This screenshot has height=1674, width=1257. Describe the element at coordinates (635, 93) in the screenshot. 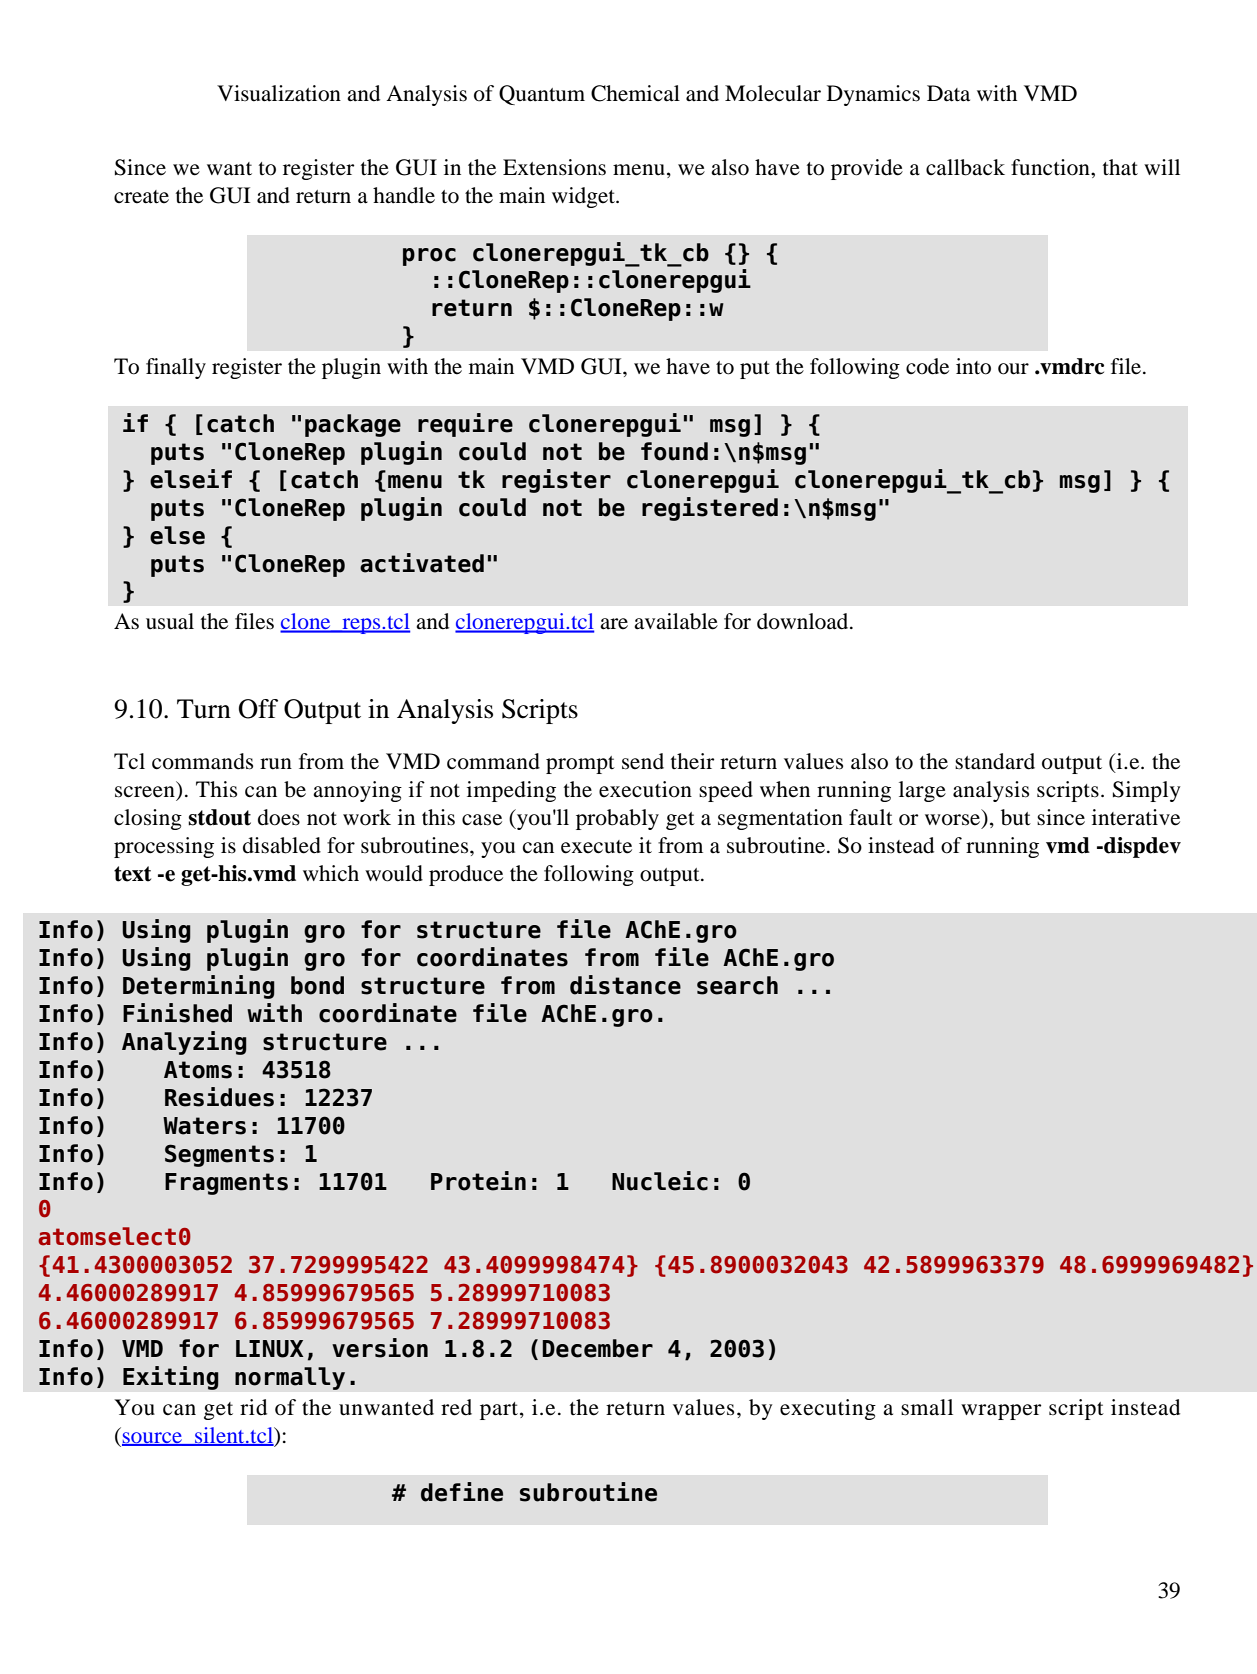

I see `Chemical` at that location.
